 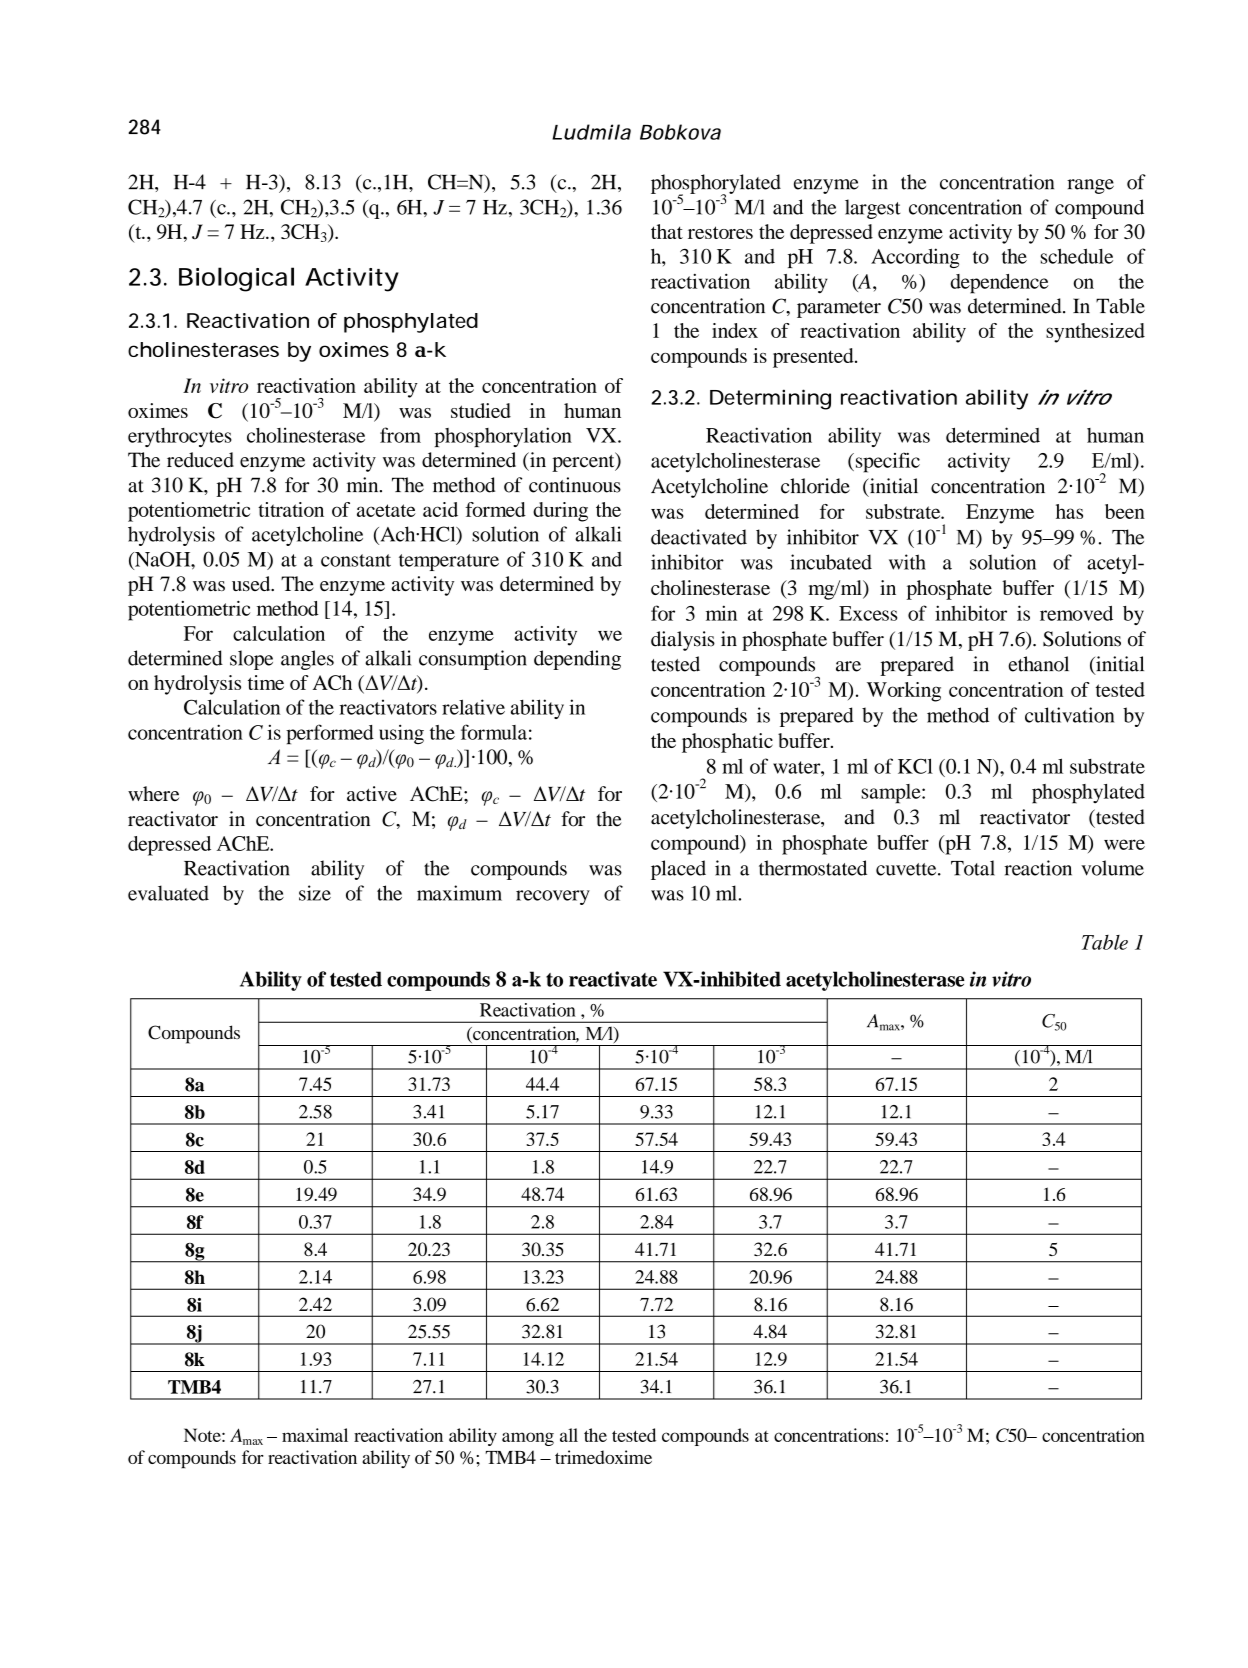 What do you see at coordinates (168, 893) in the page?
I see `evaluated` at bounding box center [168, 893].
